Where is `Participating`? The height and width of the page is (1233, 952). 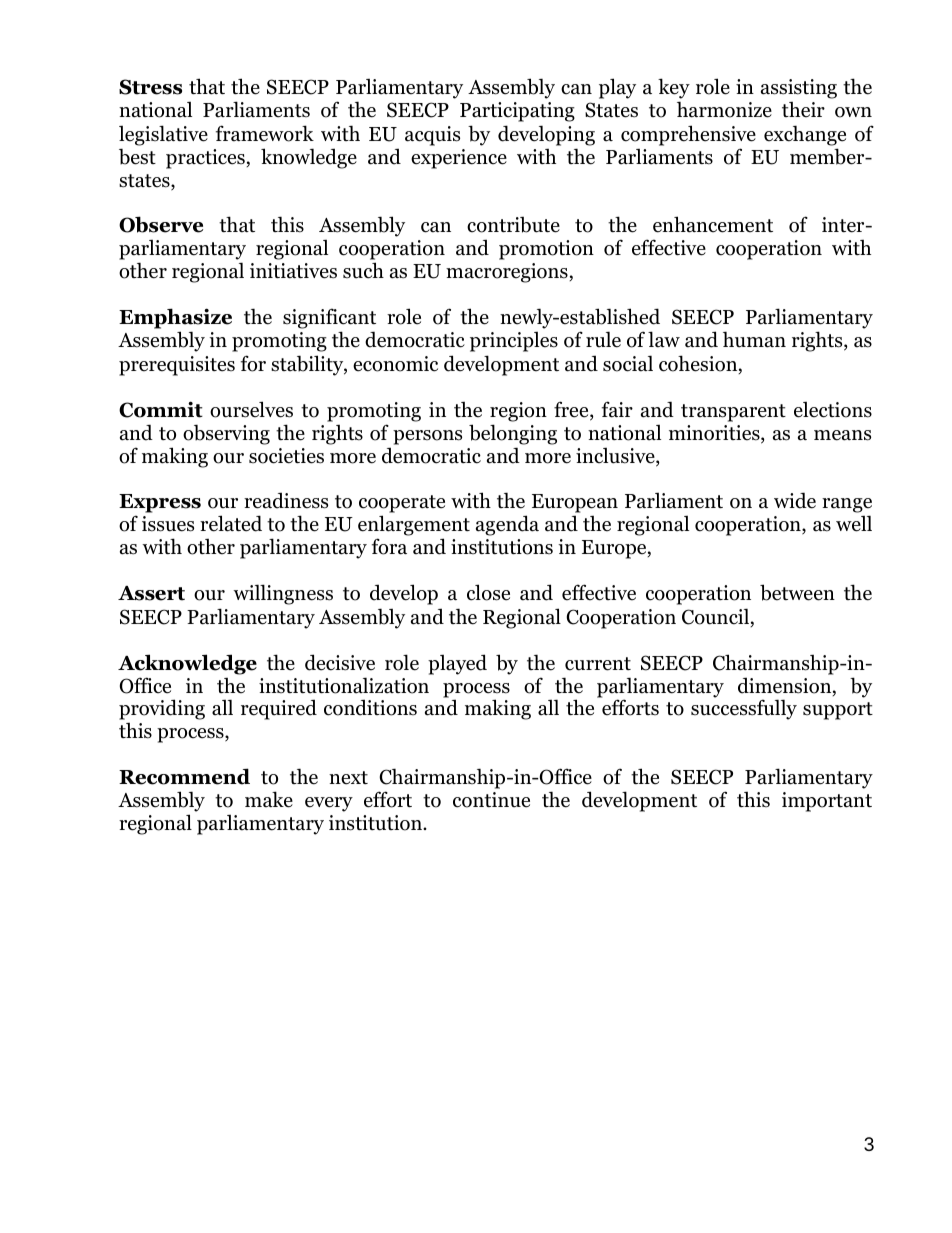
Participating is located at coordinates (517, 112).
